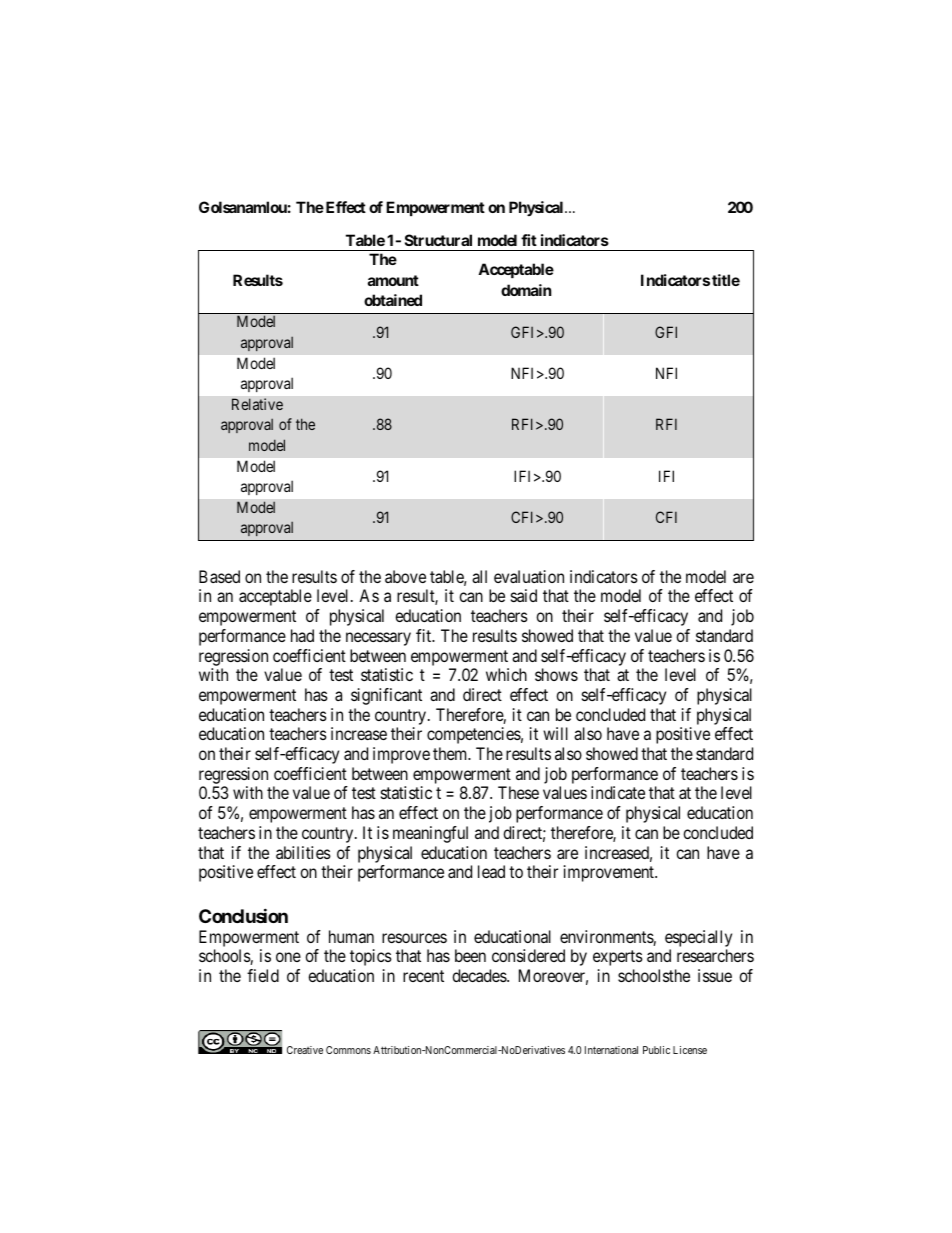  What do you see at coordinates (506, 674) in the image?
I see `which` at bounding box center [506, 674].
